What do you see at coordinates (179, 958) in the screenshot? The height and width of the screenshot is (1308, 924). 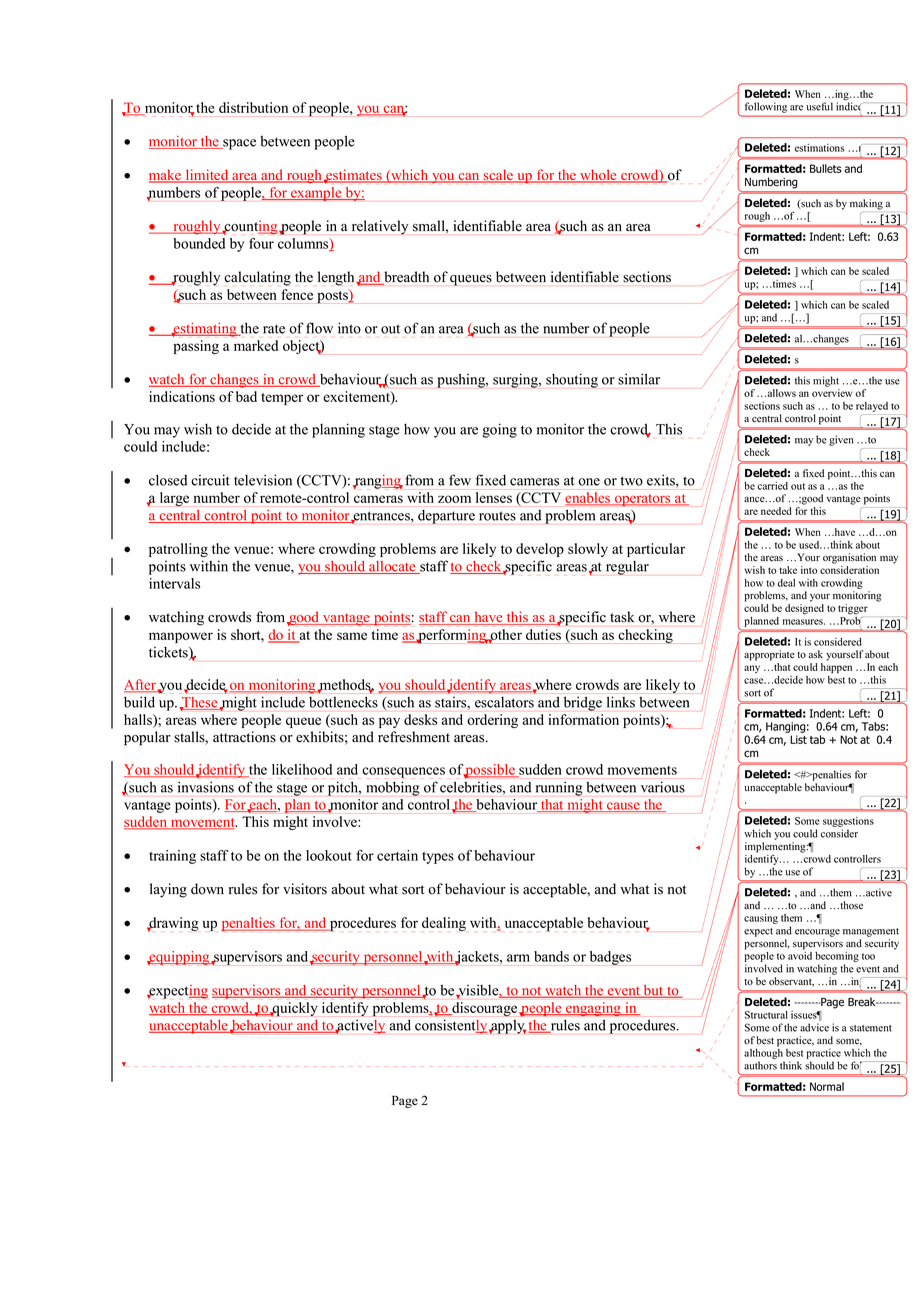 I see `equipping` at bounding box center [179, 958].
